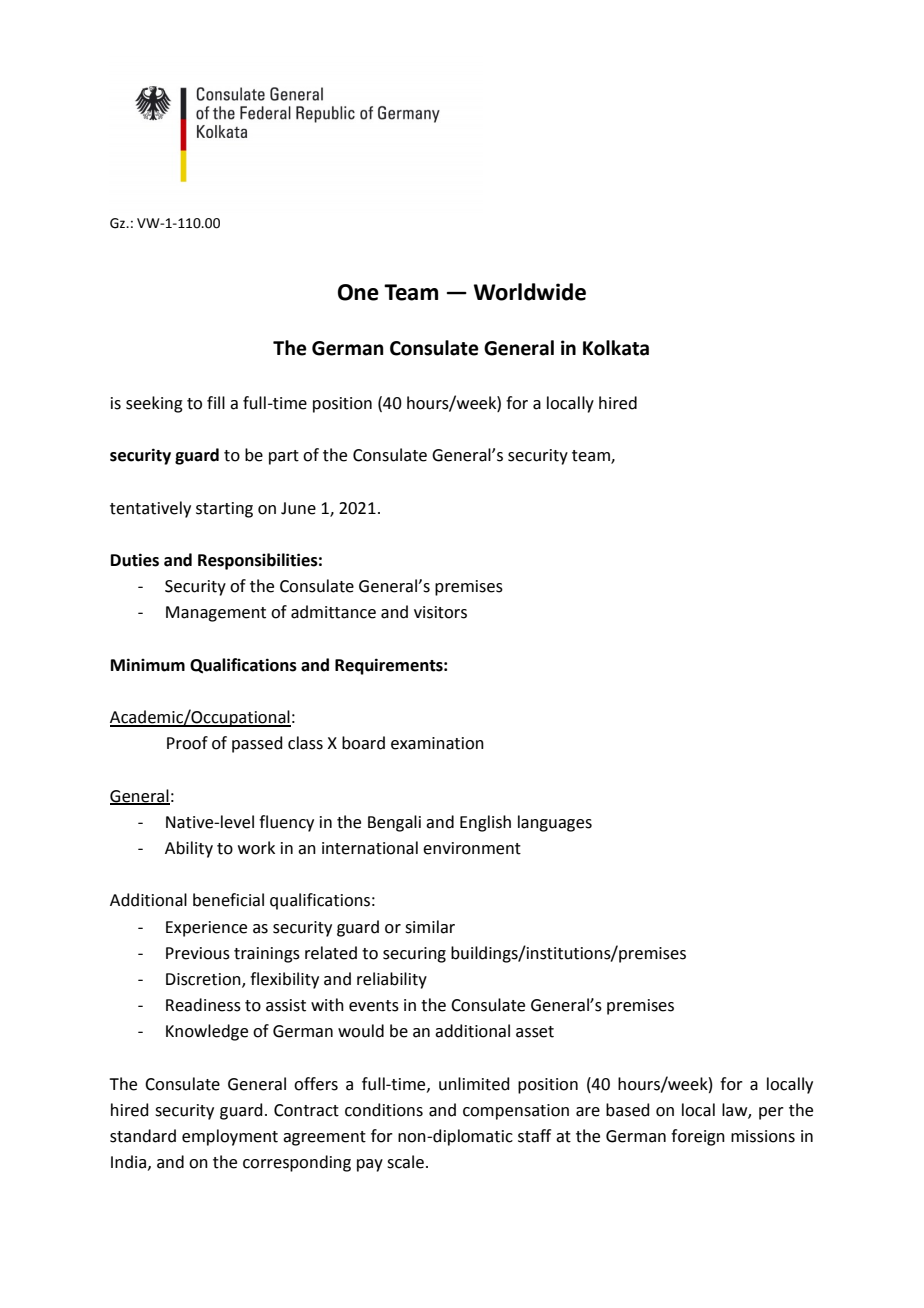 This document has height=1308, width=924. What do you see at coordinates (616, 348) in the document?
I see `Kolkata` at bounding box center [616, 348].
